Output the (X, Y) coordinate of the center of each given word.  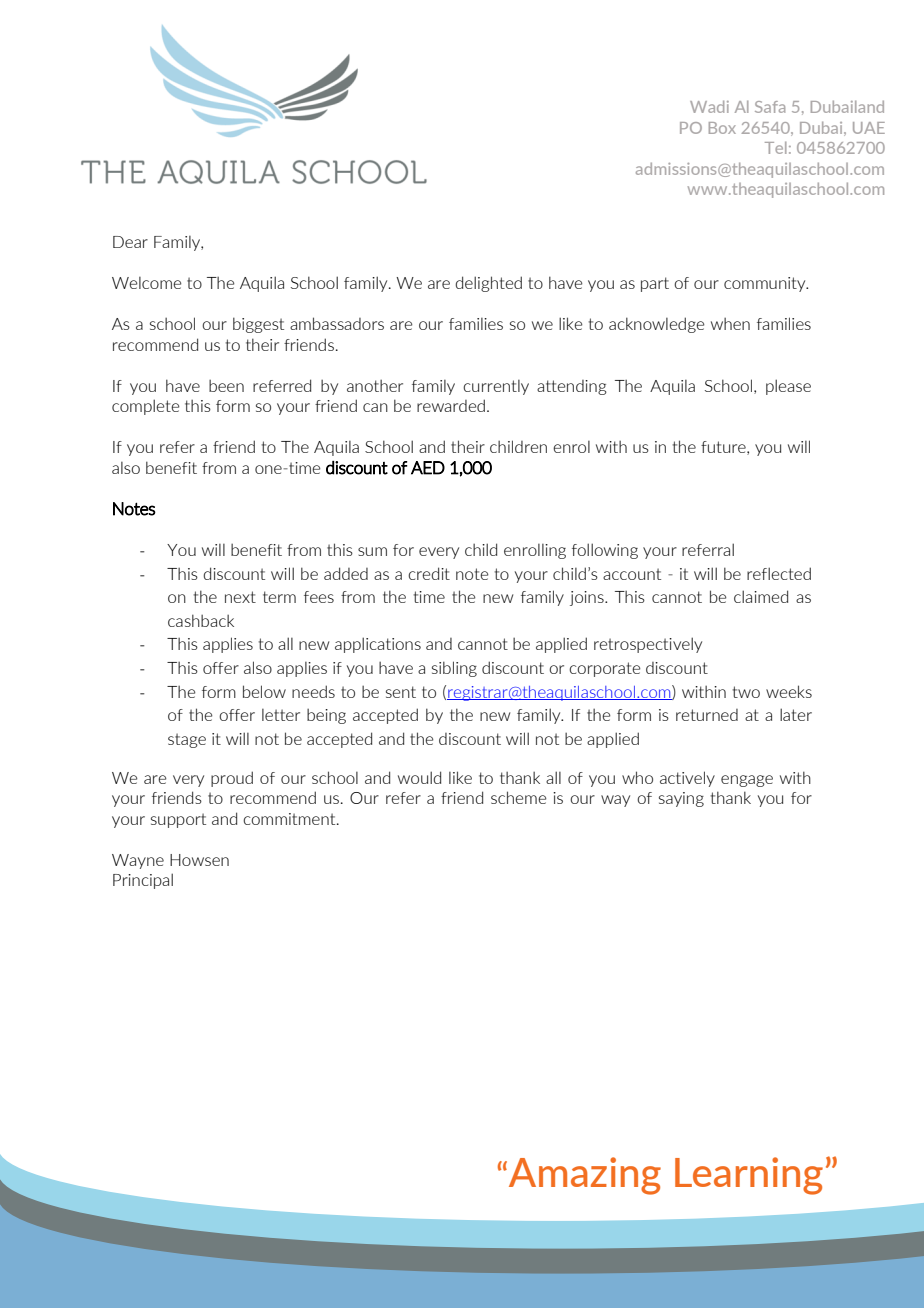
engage (747, 781)
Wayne (138, 861)
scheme (518, 797)
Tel (776, 147)
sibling (454, 669)
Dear (130, 242)
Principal (143, 881)
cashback (201, 620)
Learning (749, 1176)
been (226, 385)
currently (496, 387)
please (788, 387)
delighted (488, 284)
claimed (761, 596)
